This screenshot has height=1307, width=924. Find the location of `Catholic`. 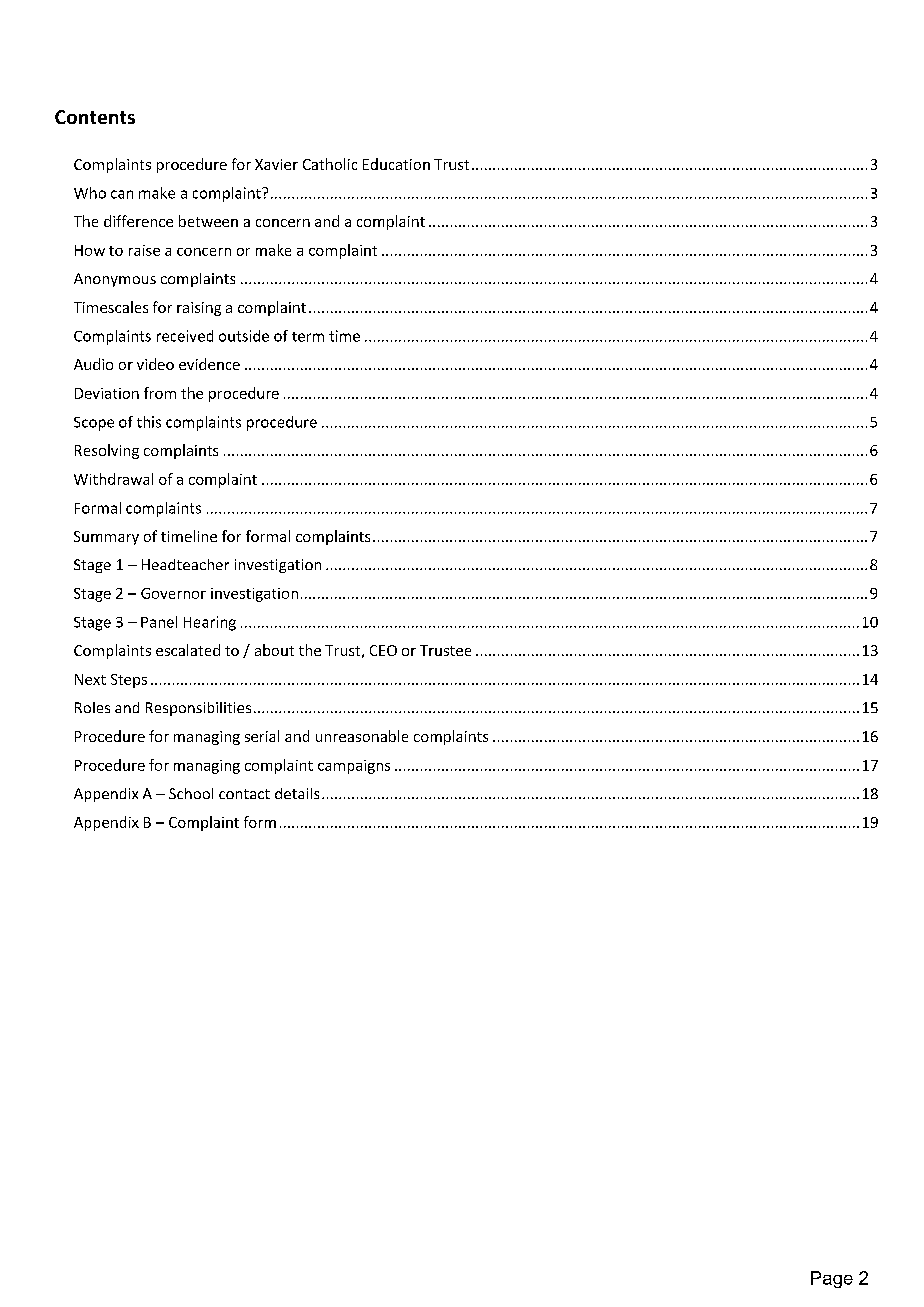

Catholic is located at coordinates (330, 164).
